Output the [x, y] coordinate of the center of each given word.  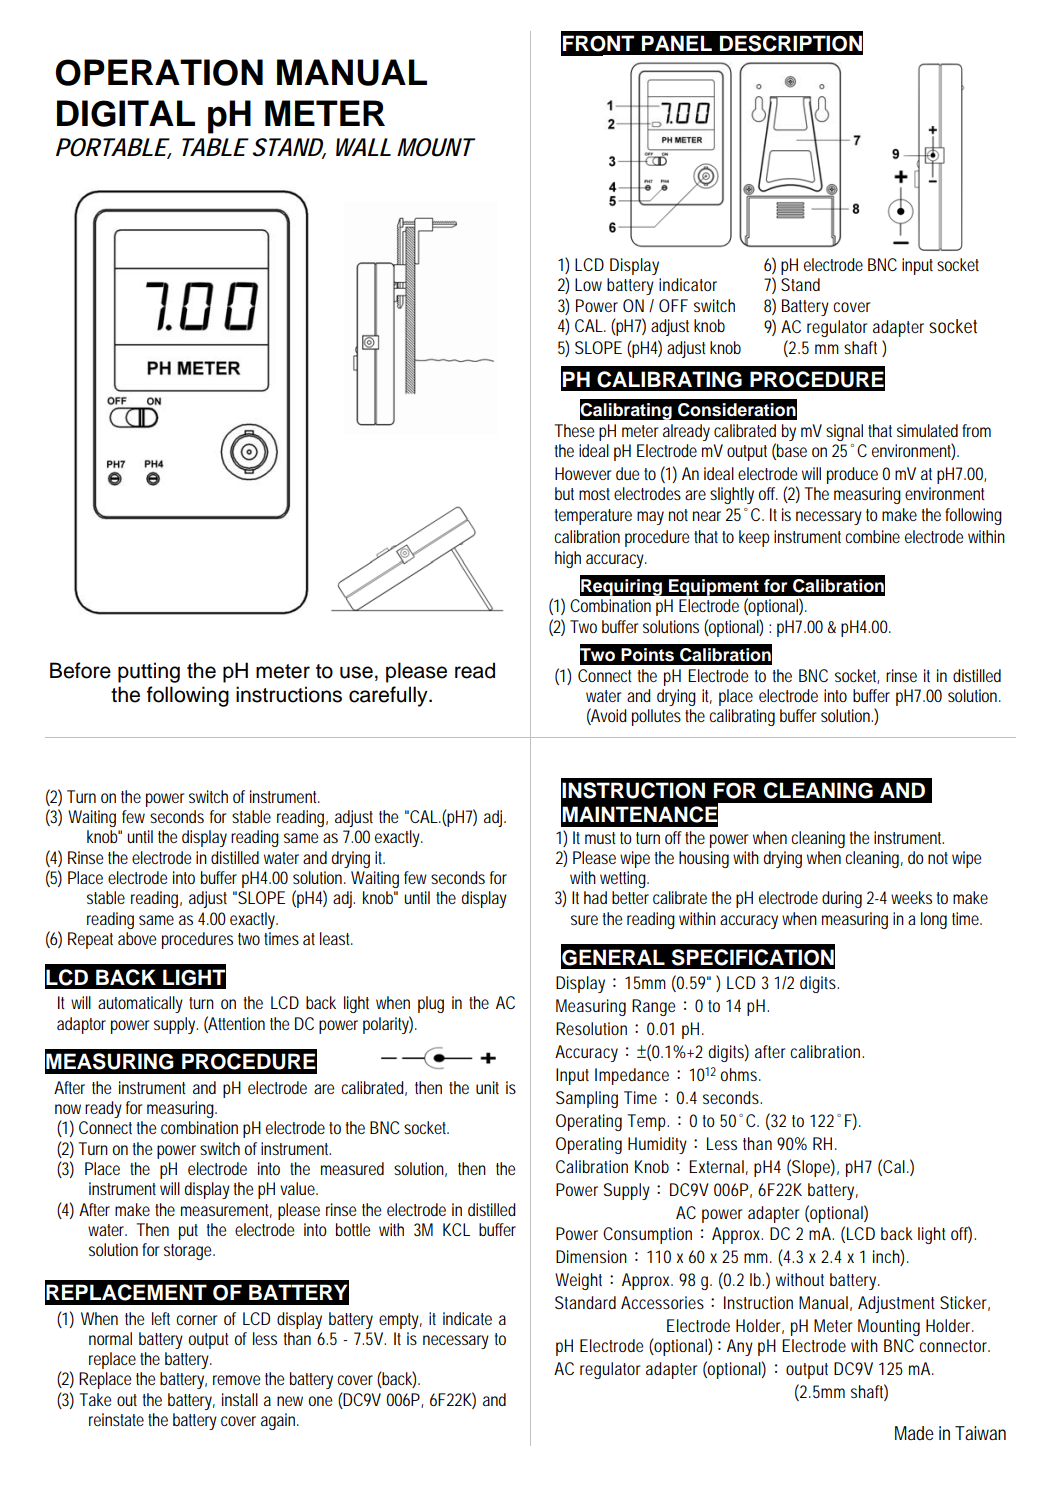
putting [149, 672]
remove [237, 1380]
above [137, 938]
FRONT [598, 43]
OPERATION [159, 72]
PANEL [677, 43]
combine [872, 536]
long [934, 920]
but [564, 493]
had [595, 897]
